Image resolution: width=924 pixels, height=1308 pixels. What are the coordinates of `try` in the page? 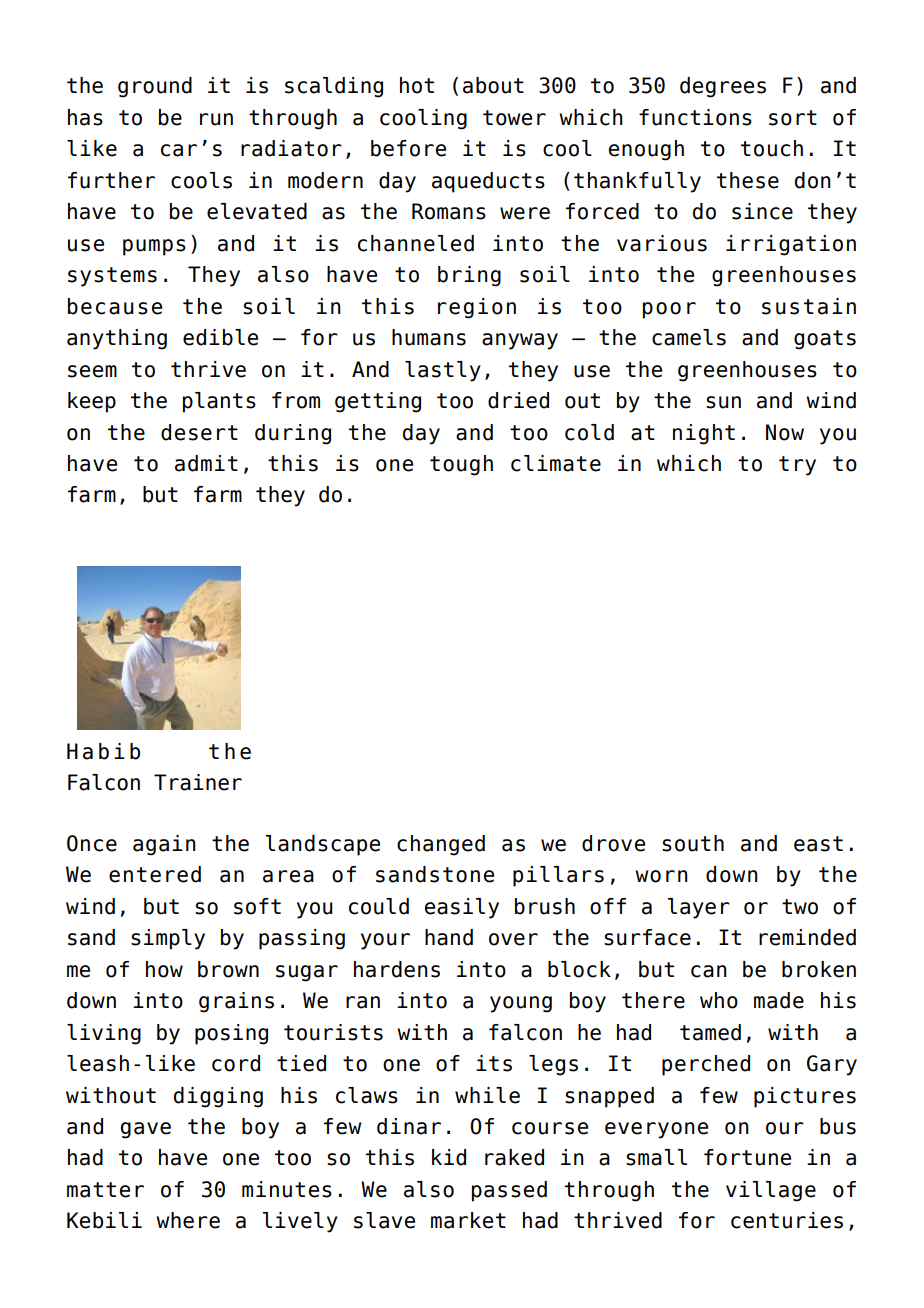 It's located at (797, 466).
